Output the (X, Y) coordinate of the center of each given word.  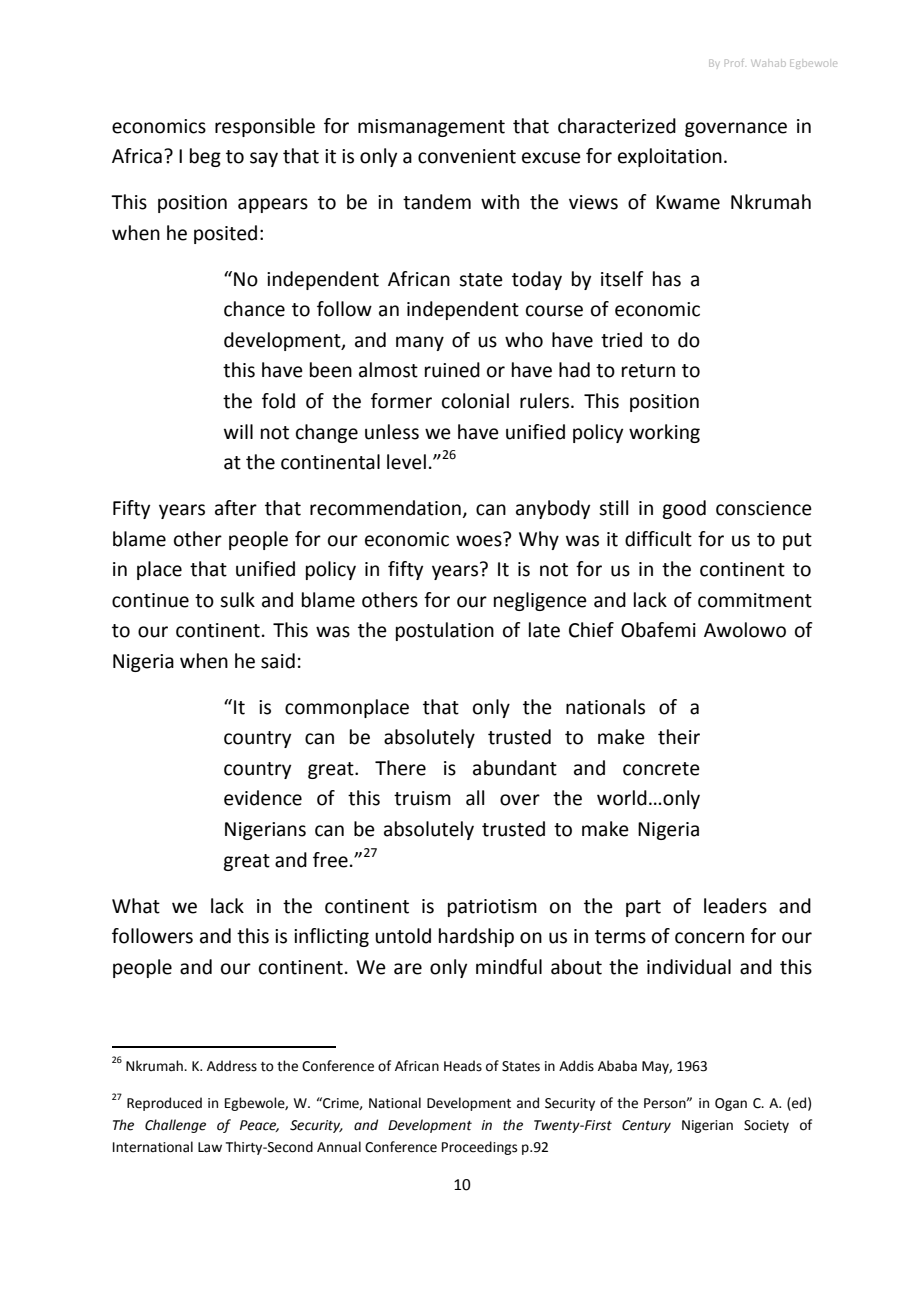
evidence (263, 798)
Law (210, 1147)
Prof (734, 63)
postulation (445, 631)
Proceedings (479, 1148)
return (648, 371)
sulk (237, 600)
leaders (735, 906)
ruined (452, 370)
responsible (265, 127)
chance (254, 309)
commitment (755, 600)
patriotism (492, 908)
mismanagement (431, 128)
